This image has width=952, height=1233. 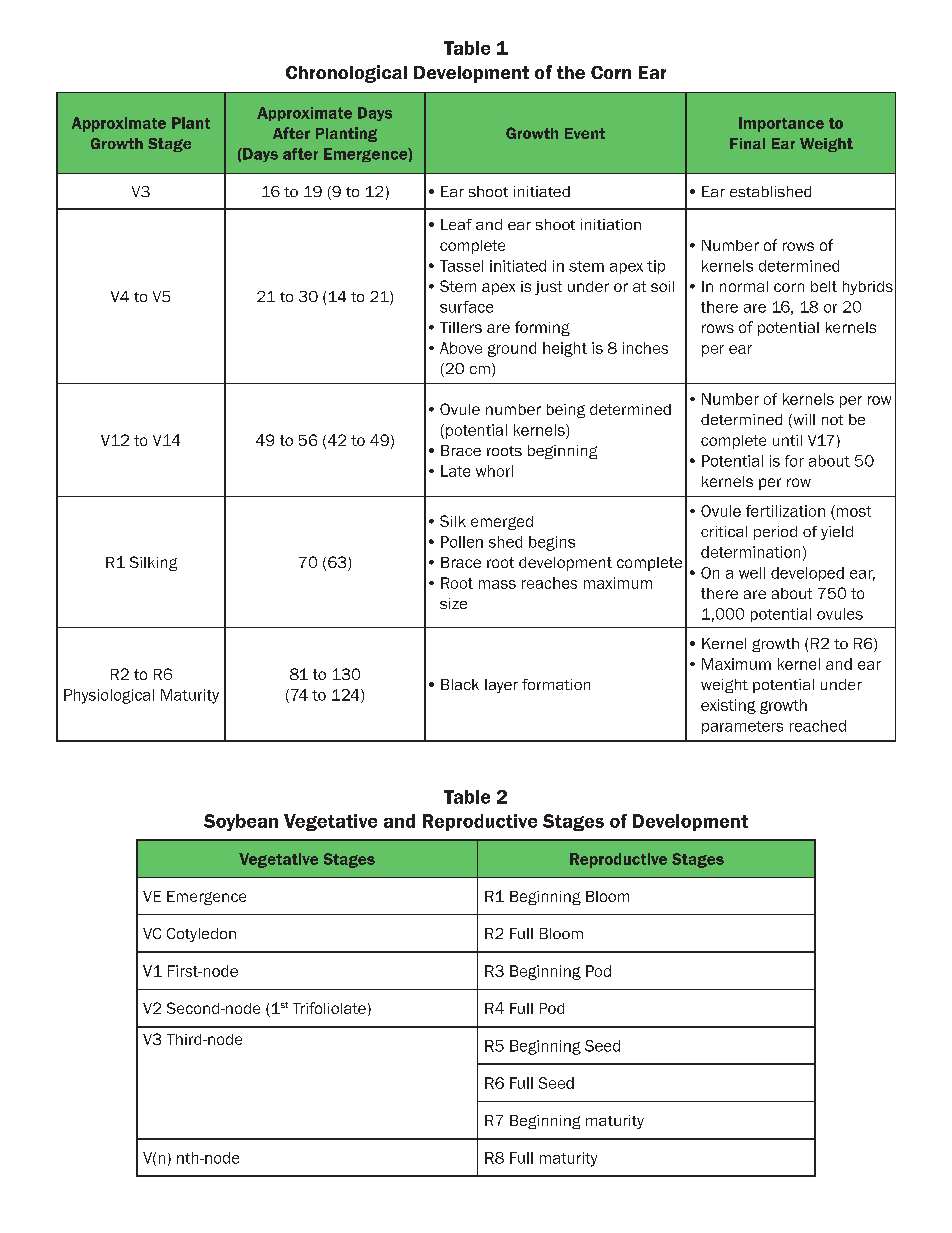 I want to click on size, so click(x=453, y=603).
